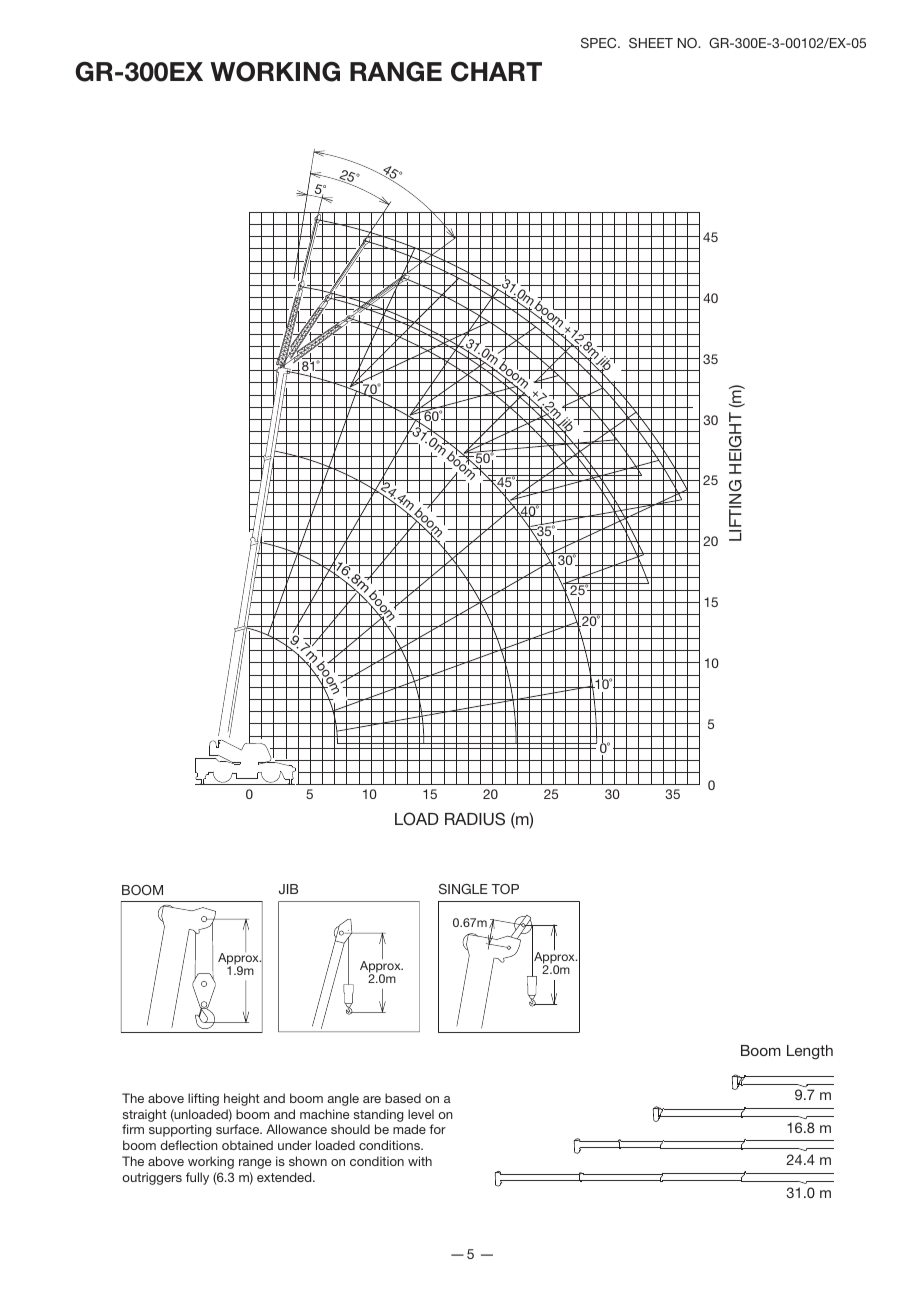  What do you see at coordinates (505, 889) in the screenshot?
I see `TOP` at bounding box center [505, 889].
